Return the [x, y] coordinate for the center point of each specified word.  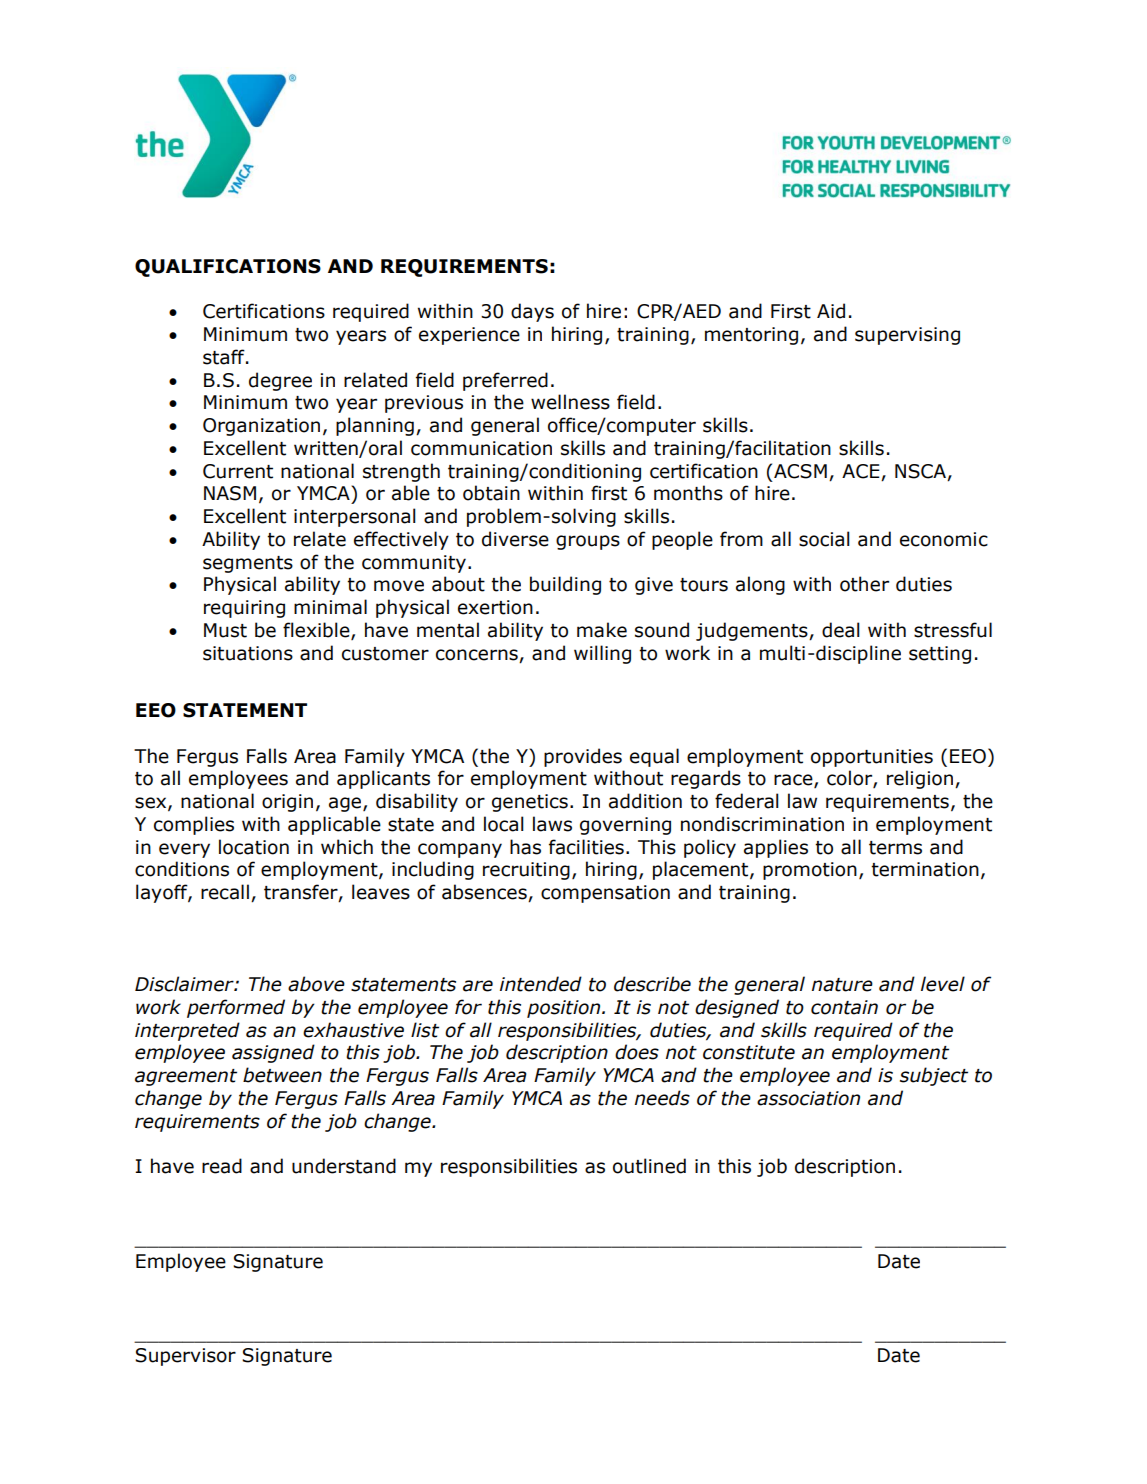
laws [552, 824]
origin [287, 803]
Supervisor [185, 1357]
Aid [831, 311]
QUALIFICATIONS [228, 268]
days [532, 312]
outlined [649, 1166]
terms [895, 848]
